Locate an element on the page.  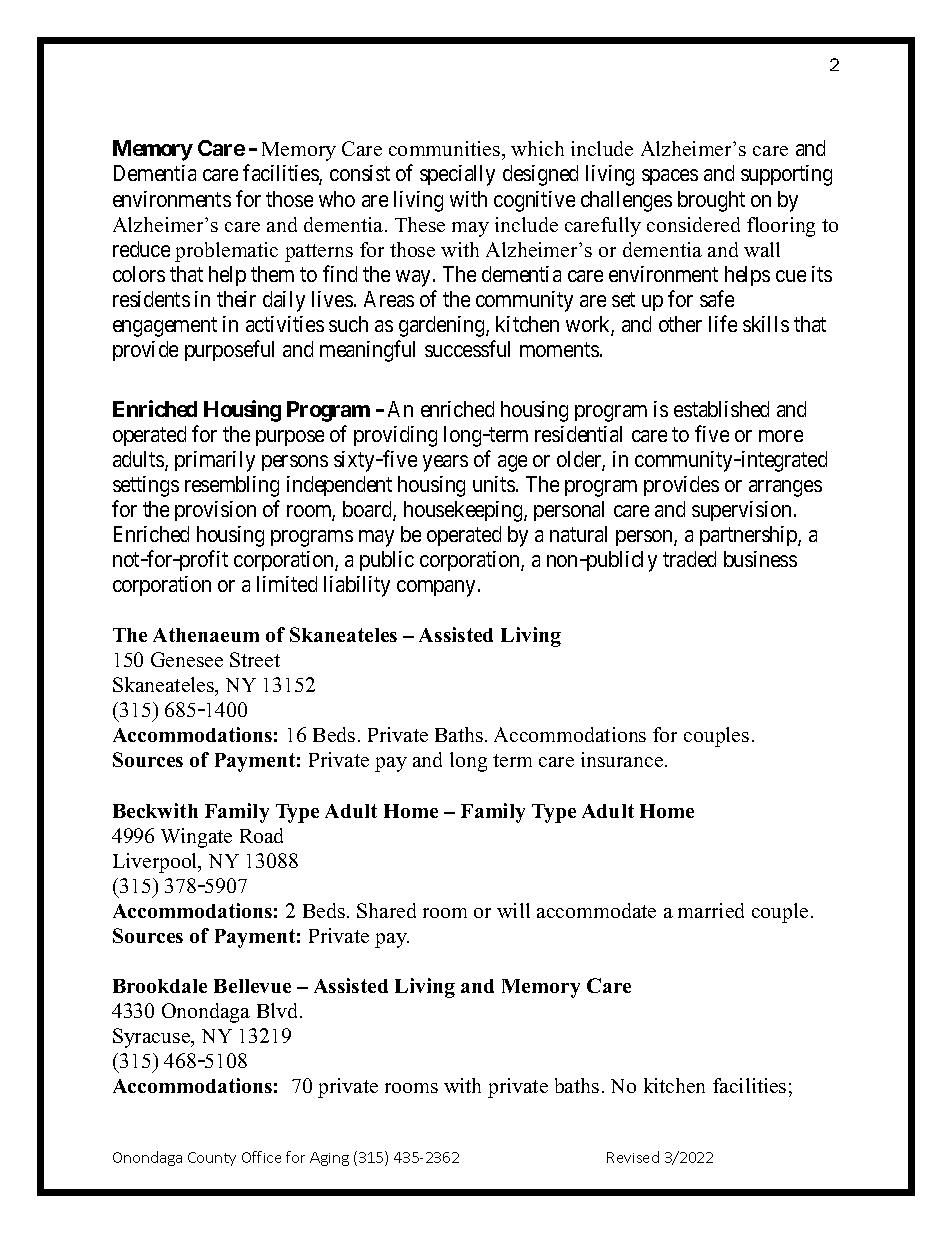
Bellevue is located at coordinates (252, 986).
